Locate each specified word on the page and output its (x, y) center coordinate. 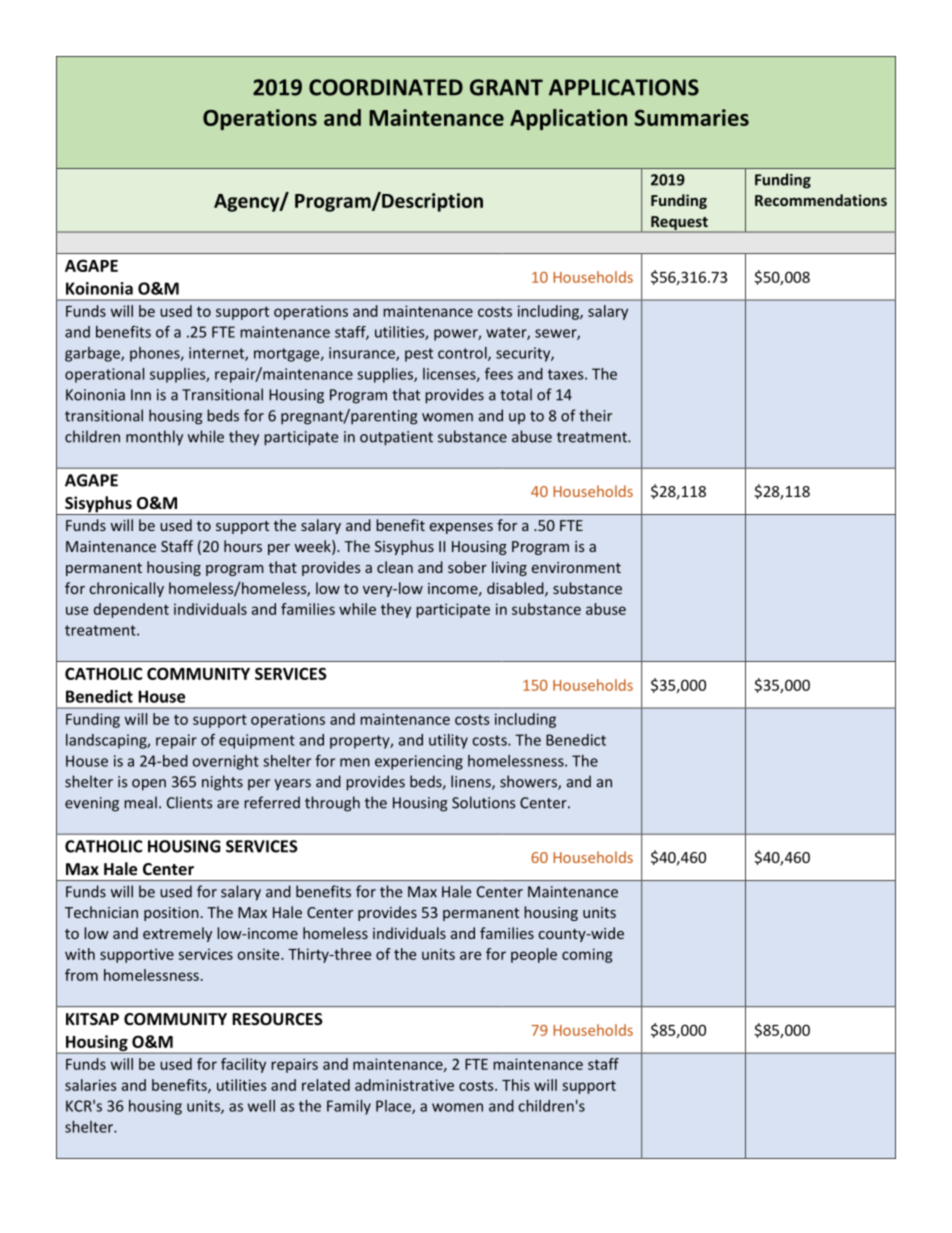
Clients (189, 802)
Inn (141, 394)
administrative (404, 1085)
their (595, 415)
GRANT (506, 87)
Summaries (692, 117)
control (463, 354)
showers (529, 782)
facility (243, 1065)
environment (576, 567)
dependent (131, 610)
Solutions (483, 802)
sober (467, 567)
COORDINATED (386, 87)
